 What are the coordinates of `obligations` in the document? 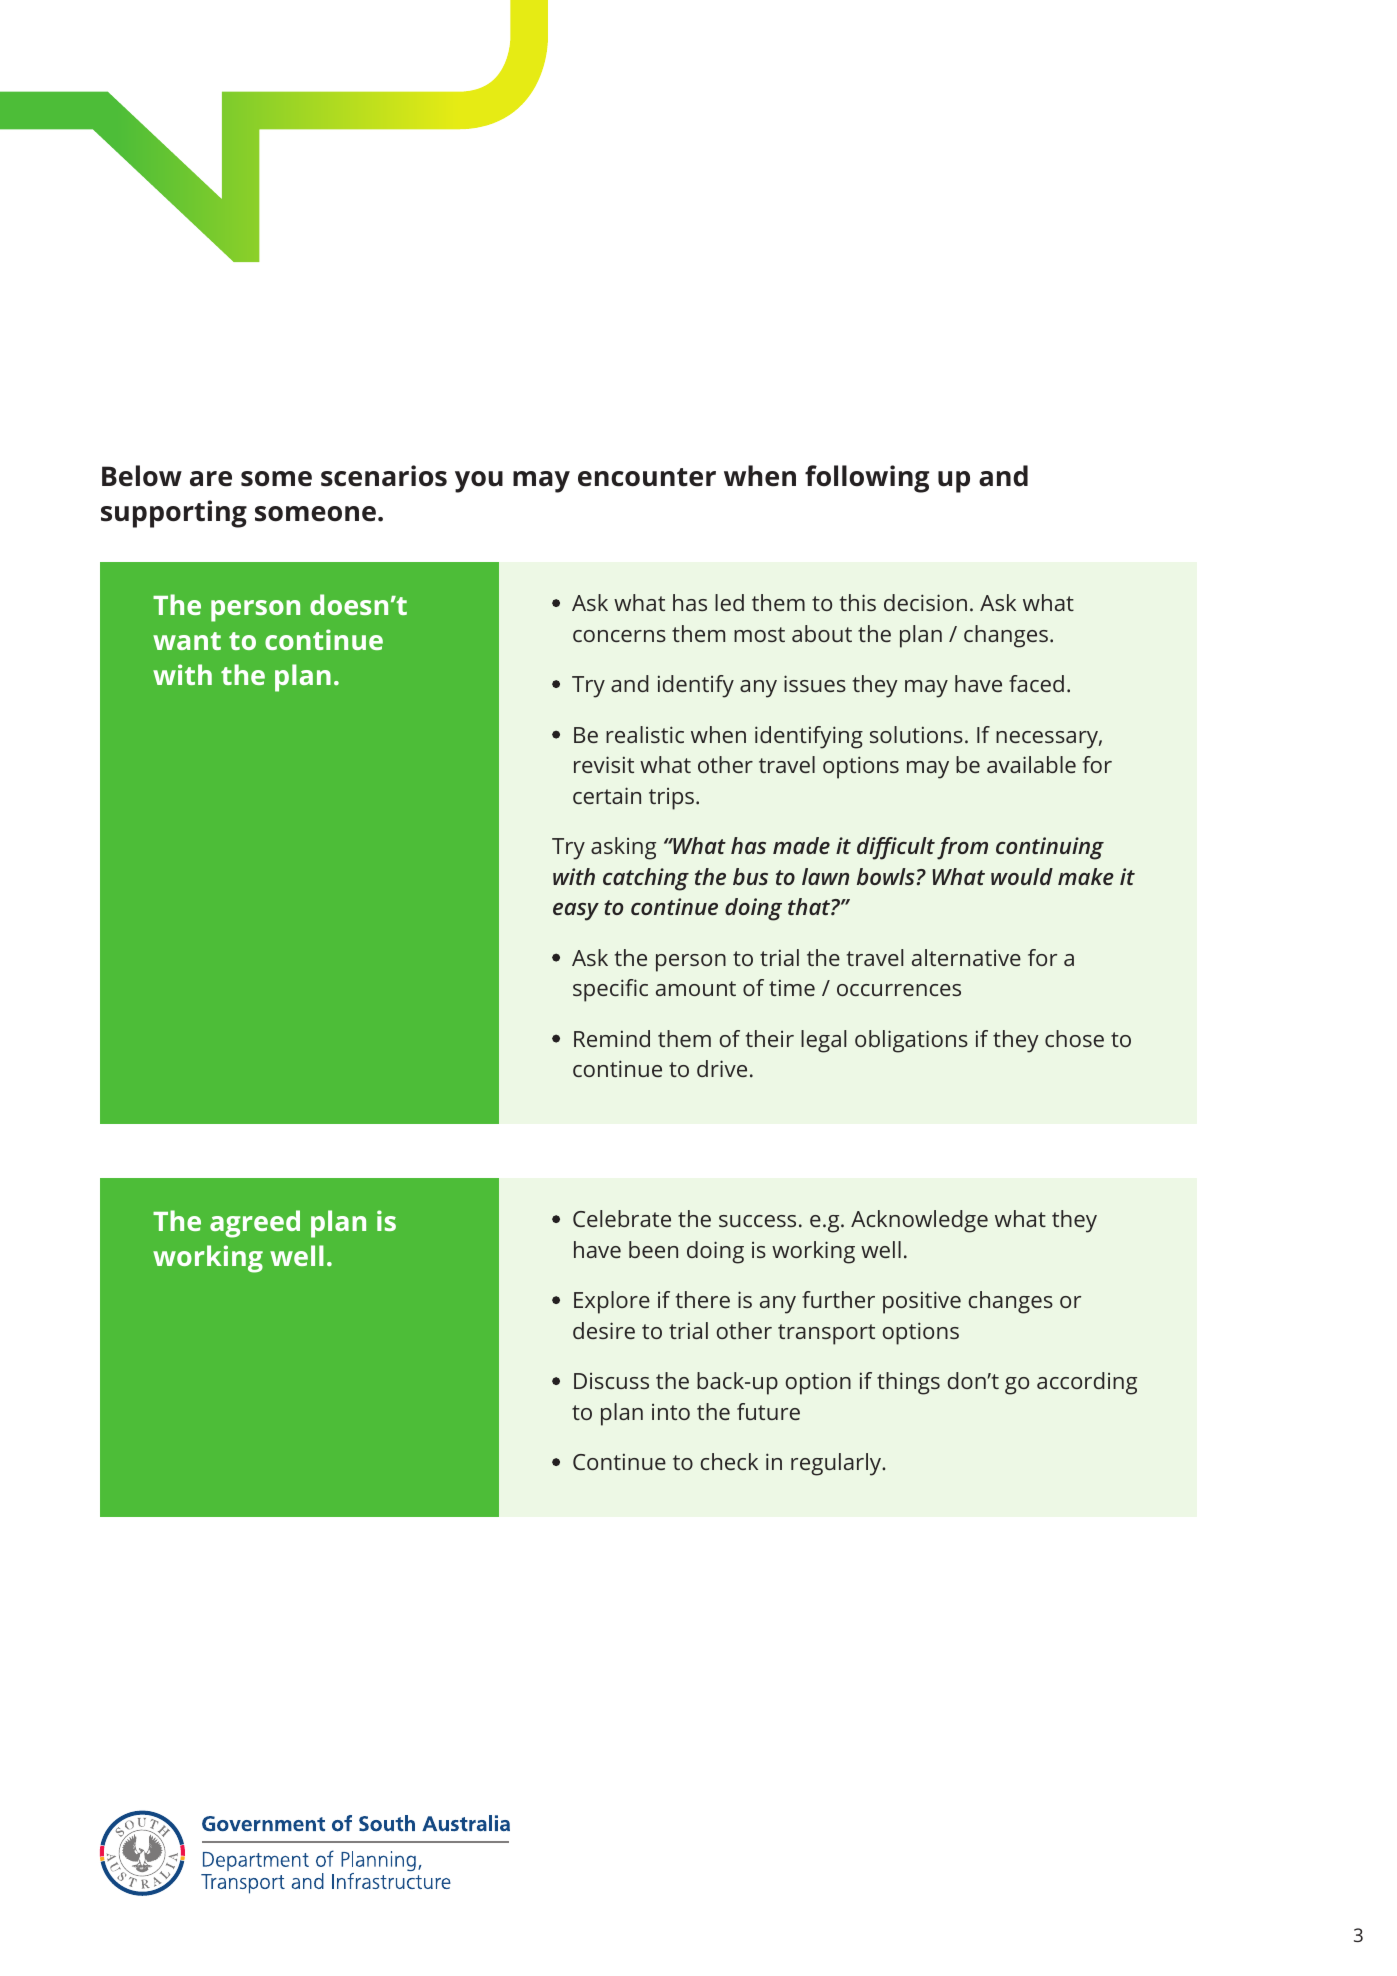 It's located at (911, 1041).
